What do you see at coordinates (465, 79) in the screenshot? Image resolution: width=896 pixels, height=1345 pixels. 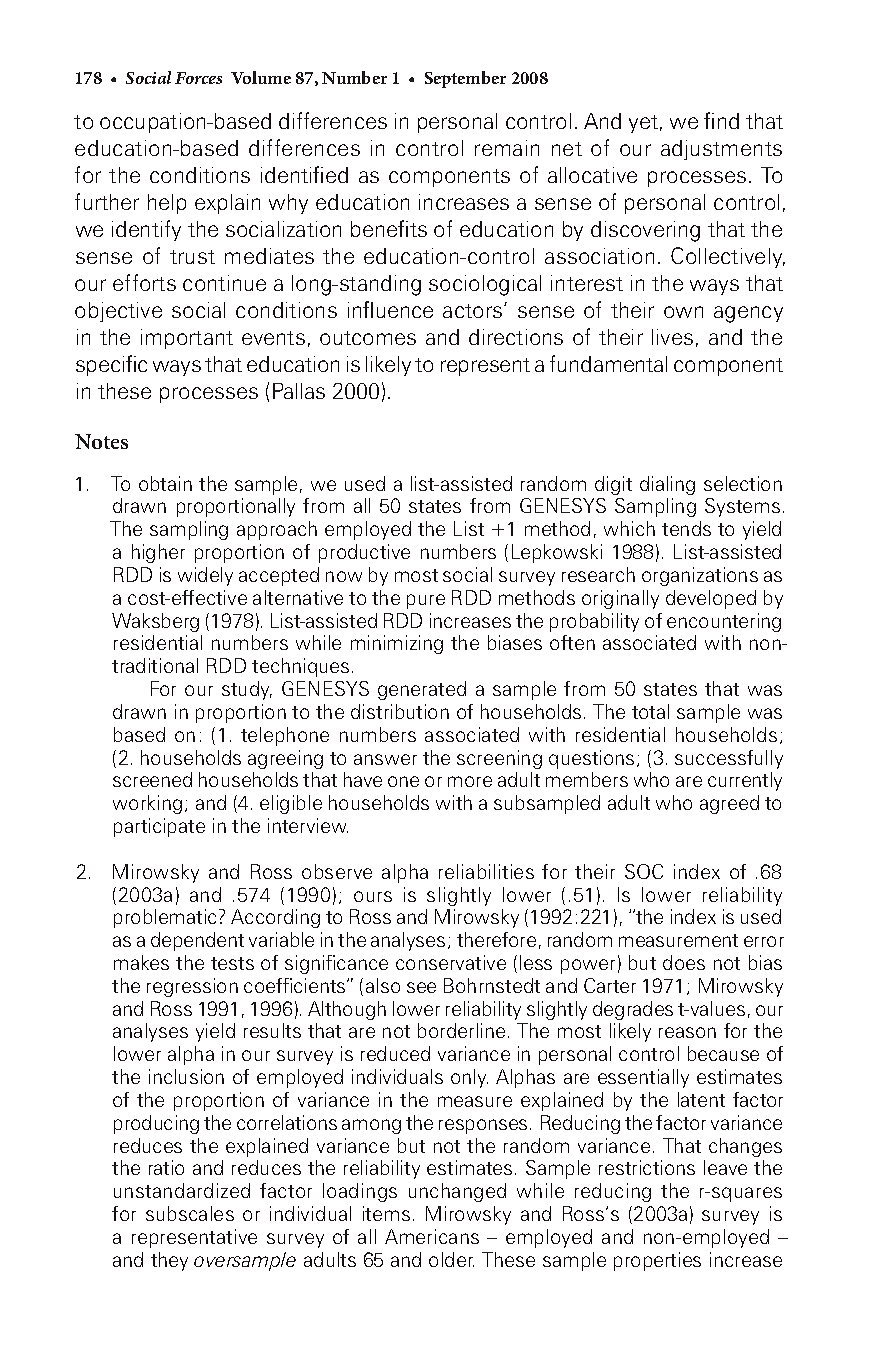 I see `September` at bounding box center [465, 79].
